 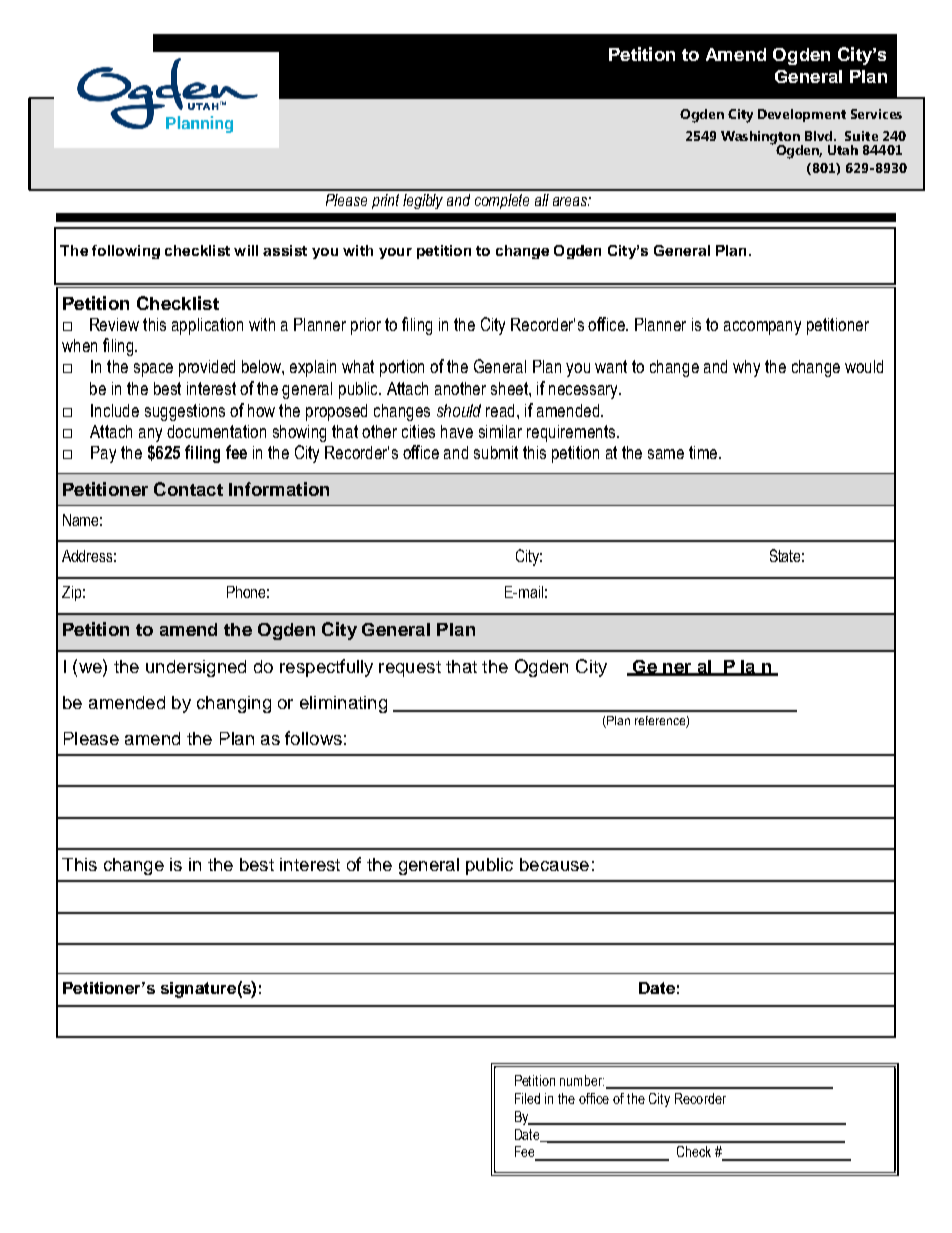 I want to click on following, so click(x=126, y=252).
